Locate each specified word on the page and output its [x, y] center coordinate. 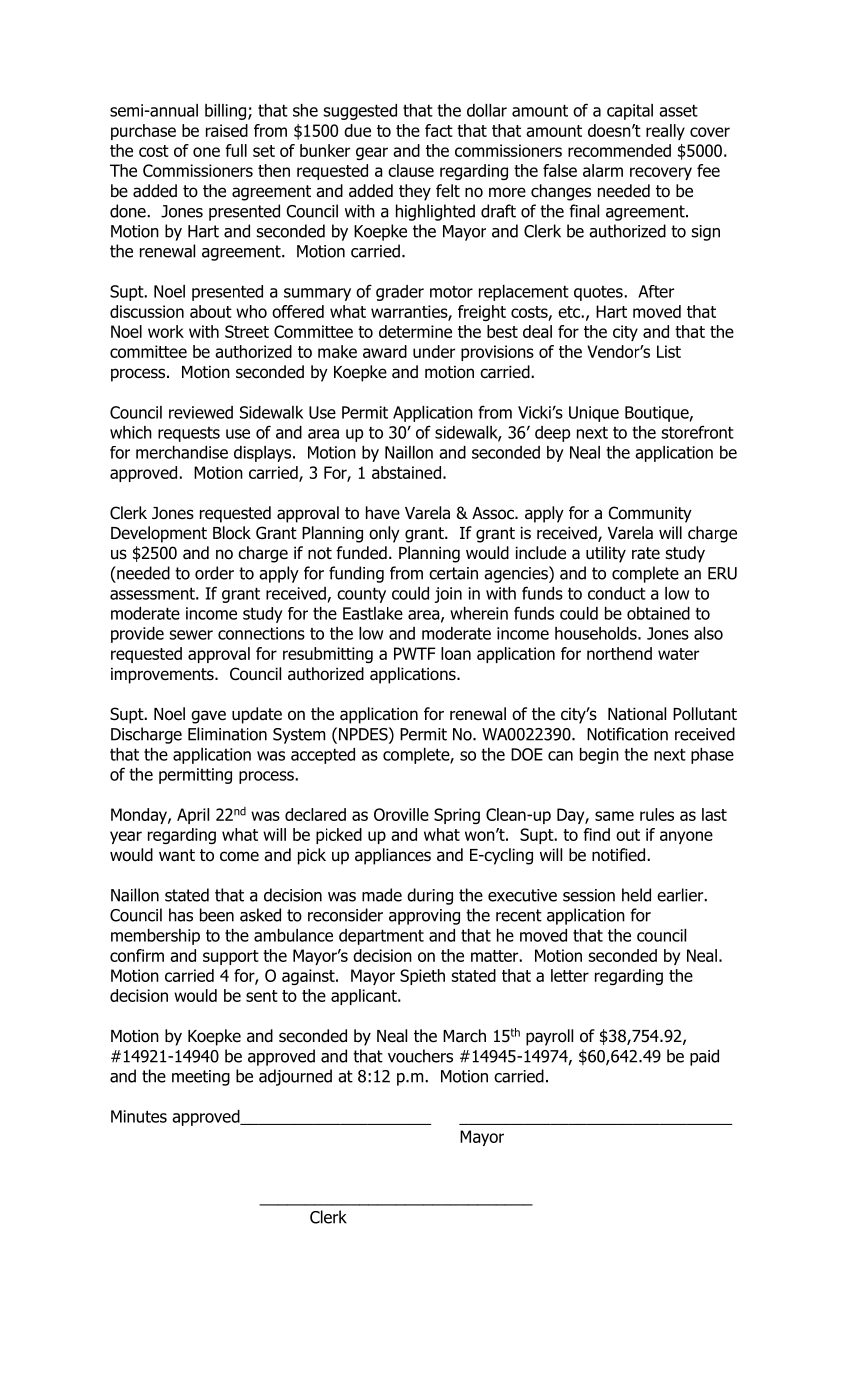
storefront [697, 432]
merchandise [182, 452]
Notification [627, 734]
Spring [457, 816]
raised [227, 130]
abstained [406, 472]
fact [439, 130]
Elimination [227, 734]
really [665, 132]
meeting [201, 1078]
